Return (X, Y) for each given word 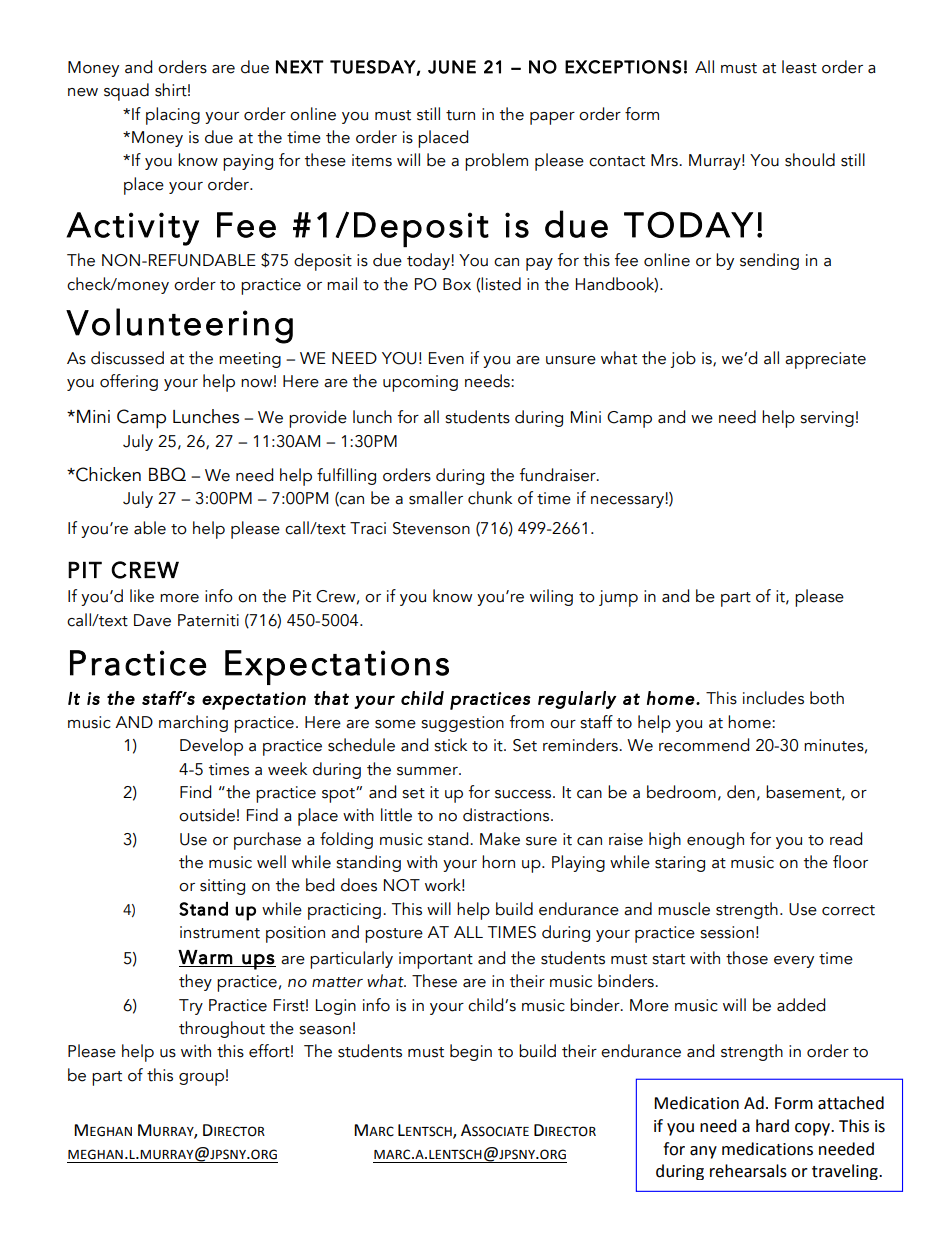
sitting (222, 887)
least (799, 67)
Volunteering (179, 326)
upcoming (420, 383)
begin (471, 1052)
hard (772, 1126)
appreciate (825, 360)
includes (773, 698)
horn (498, 862)
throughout (222, 1029)
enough (715, 840)
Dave (152, 620)
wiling (551, 597)
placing (173, 116)
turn (460, 115)
